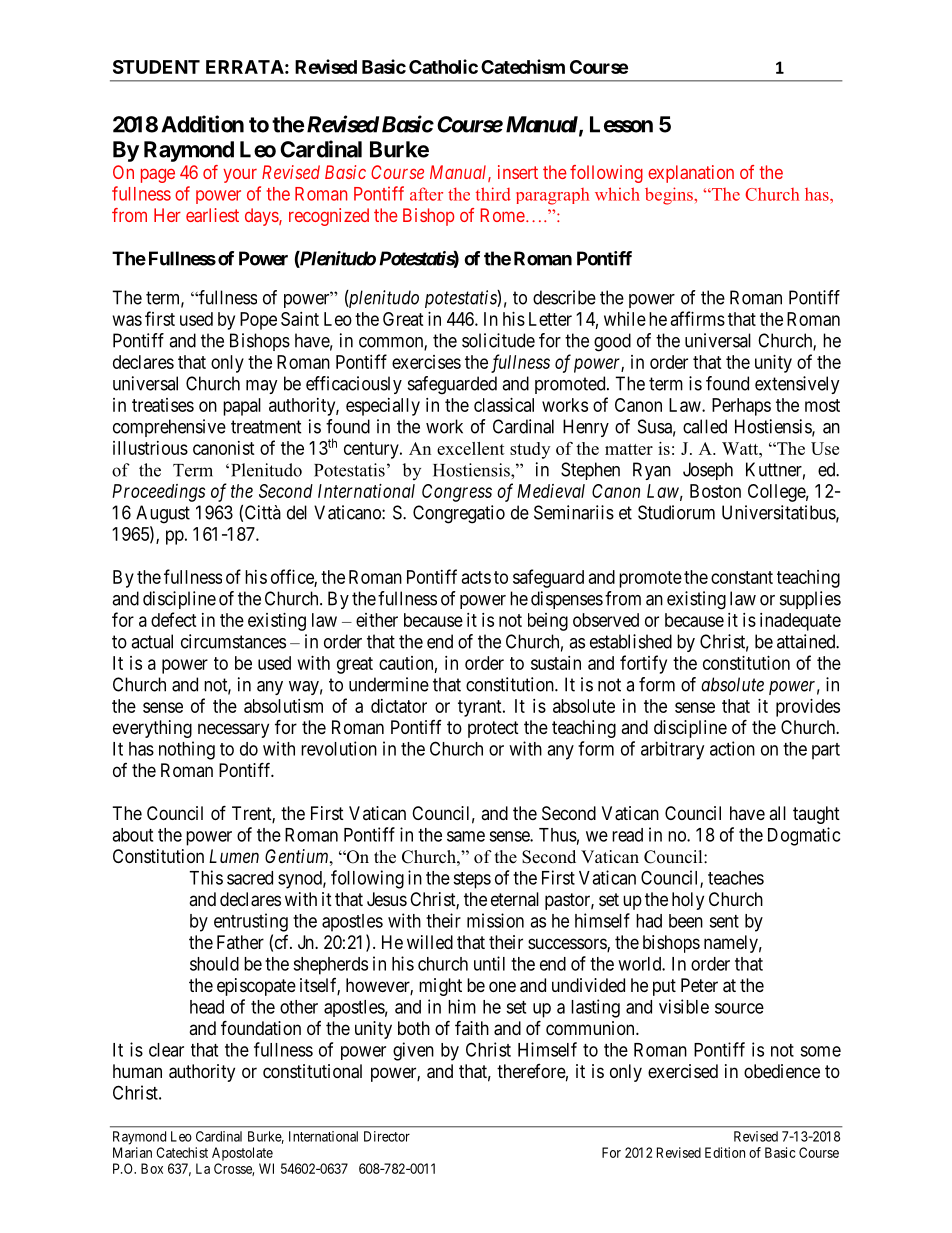 This screenshot has width=952, height=1233. What do you see at coordinates (742, 577) in the screenshot?
I see `constant` at bounding box center [742, 577].
